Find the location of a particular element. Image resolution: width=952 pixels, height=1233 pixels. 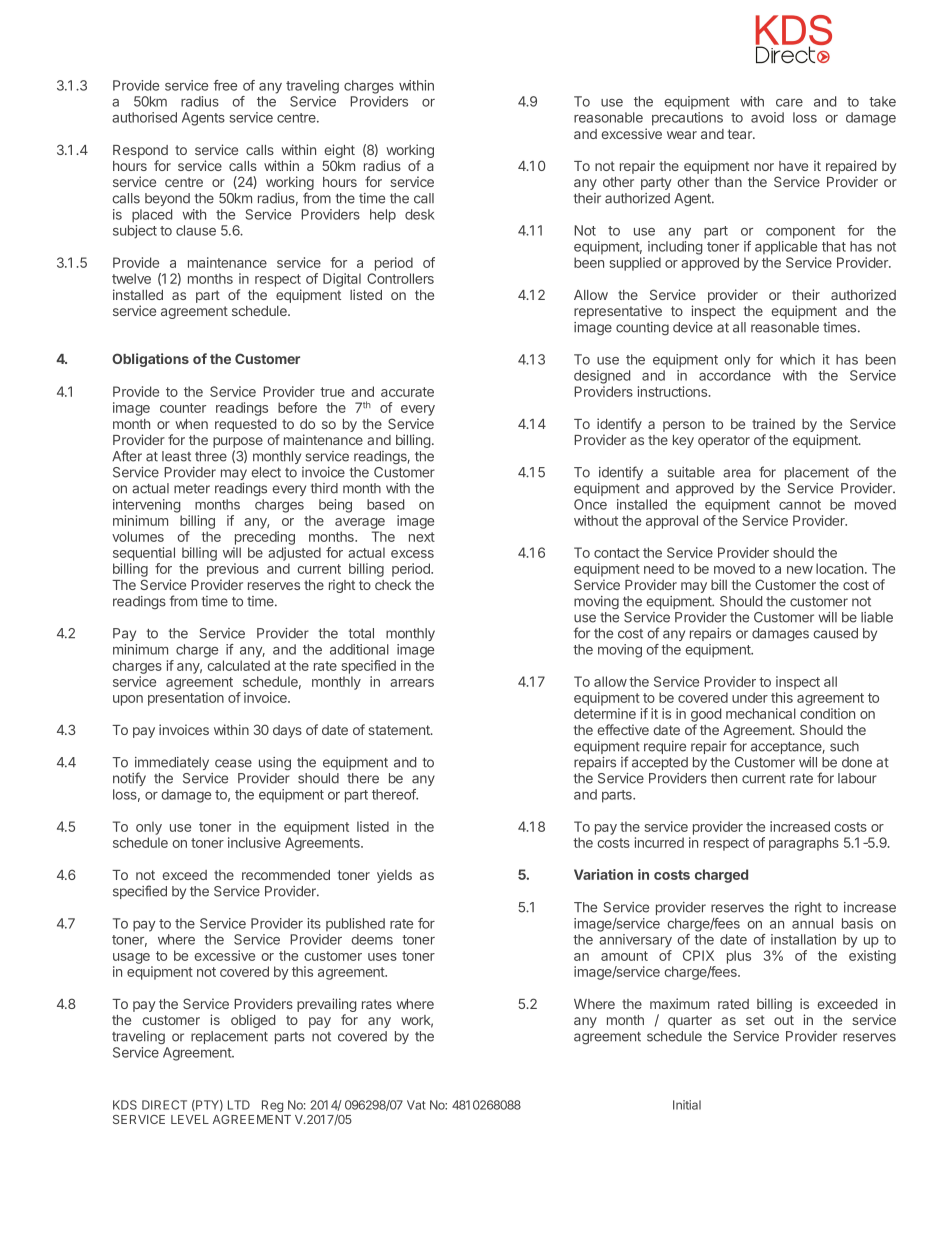

designed is located at coordinates (602, 377).
